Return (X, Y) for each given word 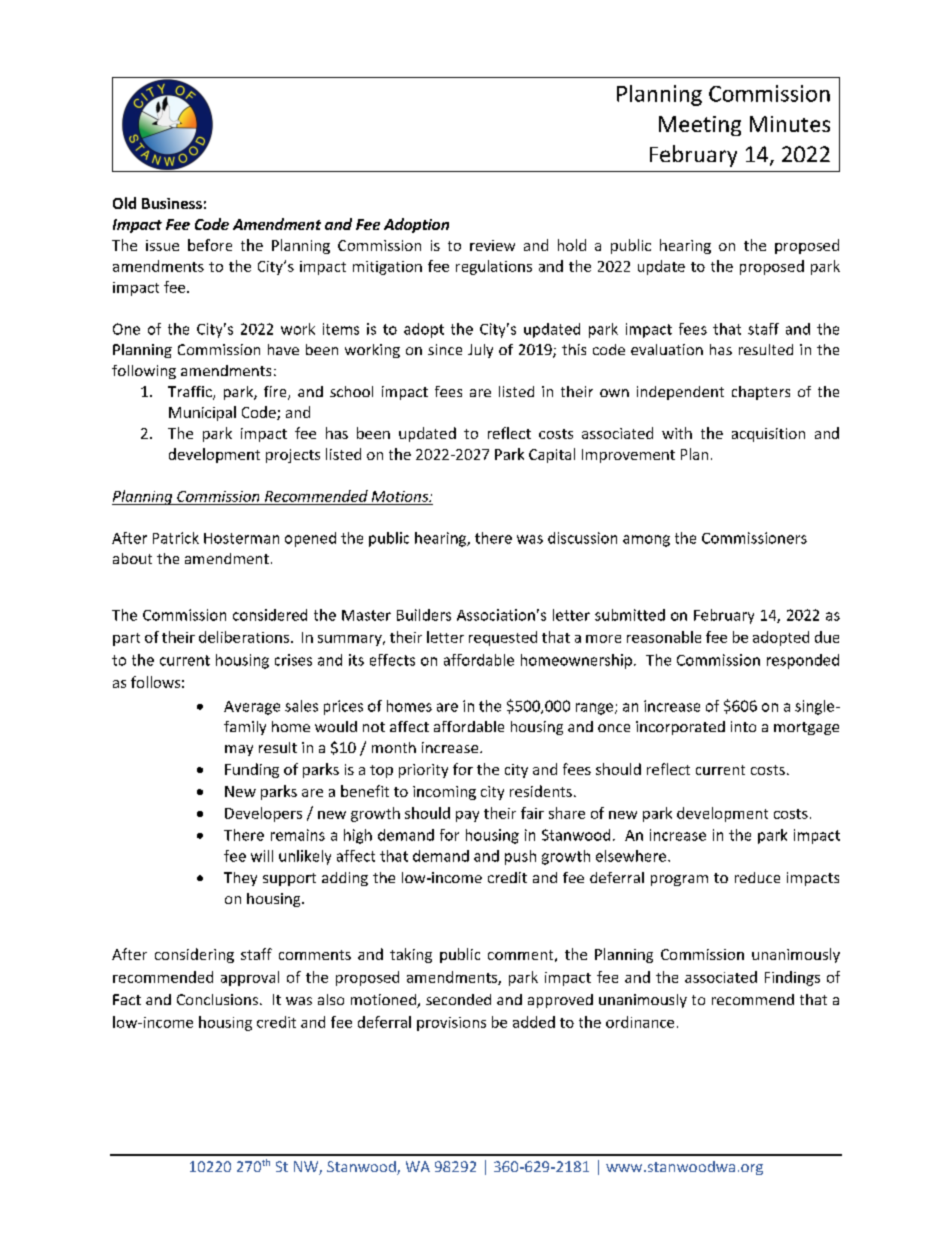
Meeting (700, 126)
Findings (792, 978)
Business (172, 203)
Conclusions (217, 999)
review (492, 245)
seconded (458, 999)
